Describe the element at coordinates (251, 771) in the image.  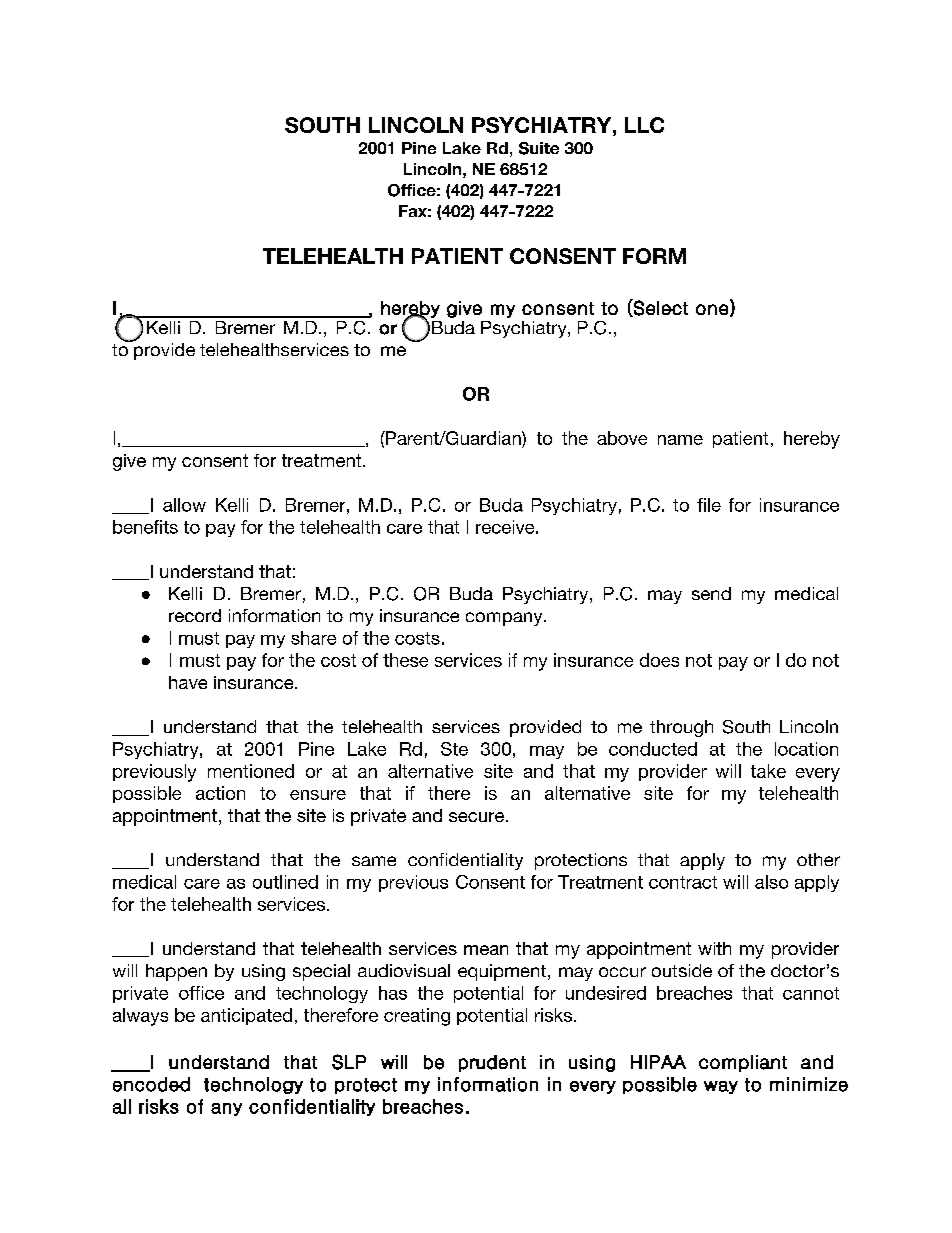
I see `mentioned` at that location.
